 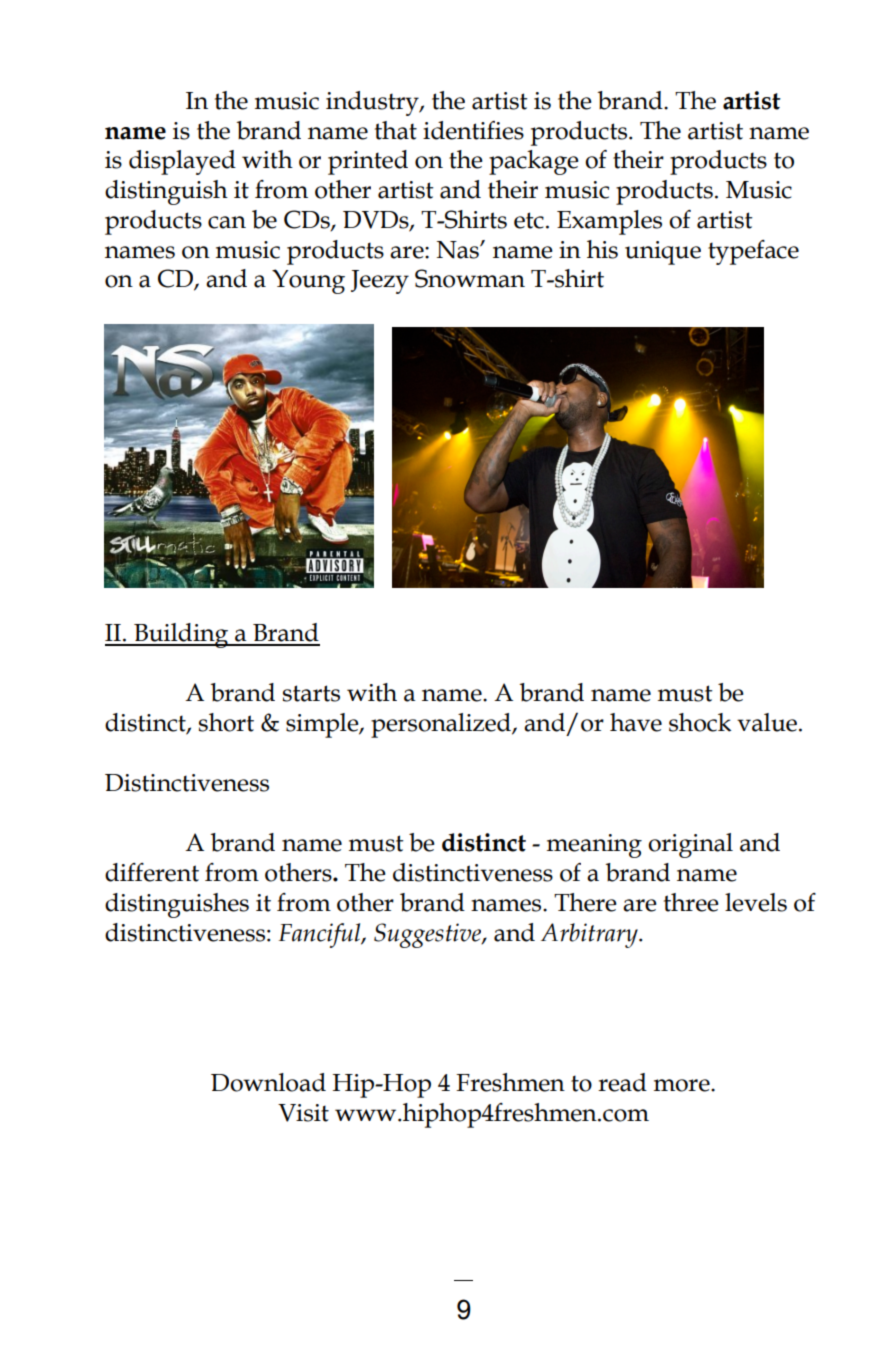 What do you see at coordinates (700, 722) in the document?
I see `shock` at bounding box center [700, 722].
